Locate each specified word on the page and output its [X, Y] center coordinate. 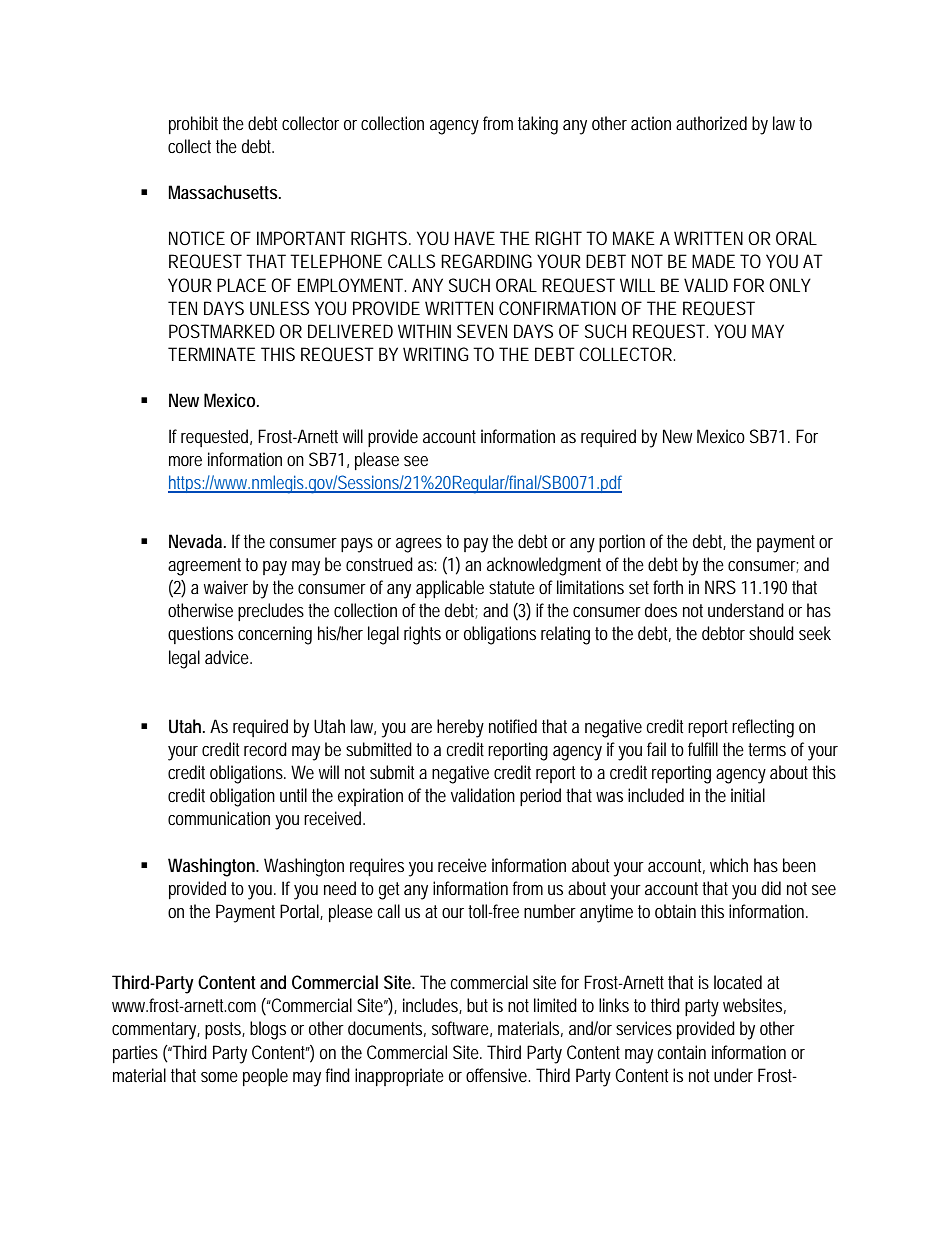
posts [225, 1030]
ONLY [790, 285]
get [389, 891]
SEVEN [482, 331]
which [729, 865]
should [771, 633]
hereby [460, 728]
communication [219, 818]
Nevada [197, 541]
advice [228, 657]
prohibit [193, 125]
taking [538, 125]
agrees [419, 545]
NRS [720, 587]
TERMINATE [212, 354]
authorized [711, 123]
